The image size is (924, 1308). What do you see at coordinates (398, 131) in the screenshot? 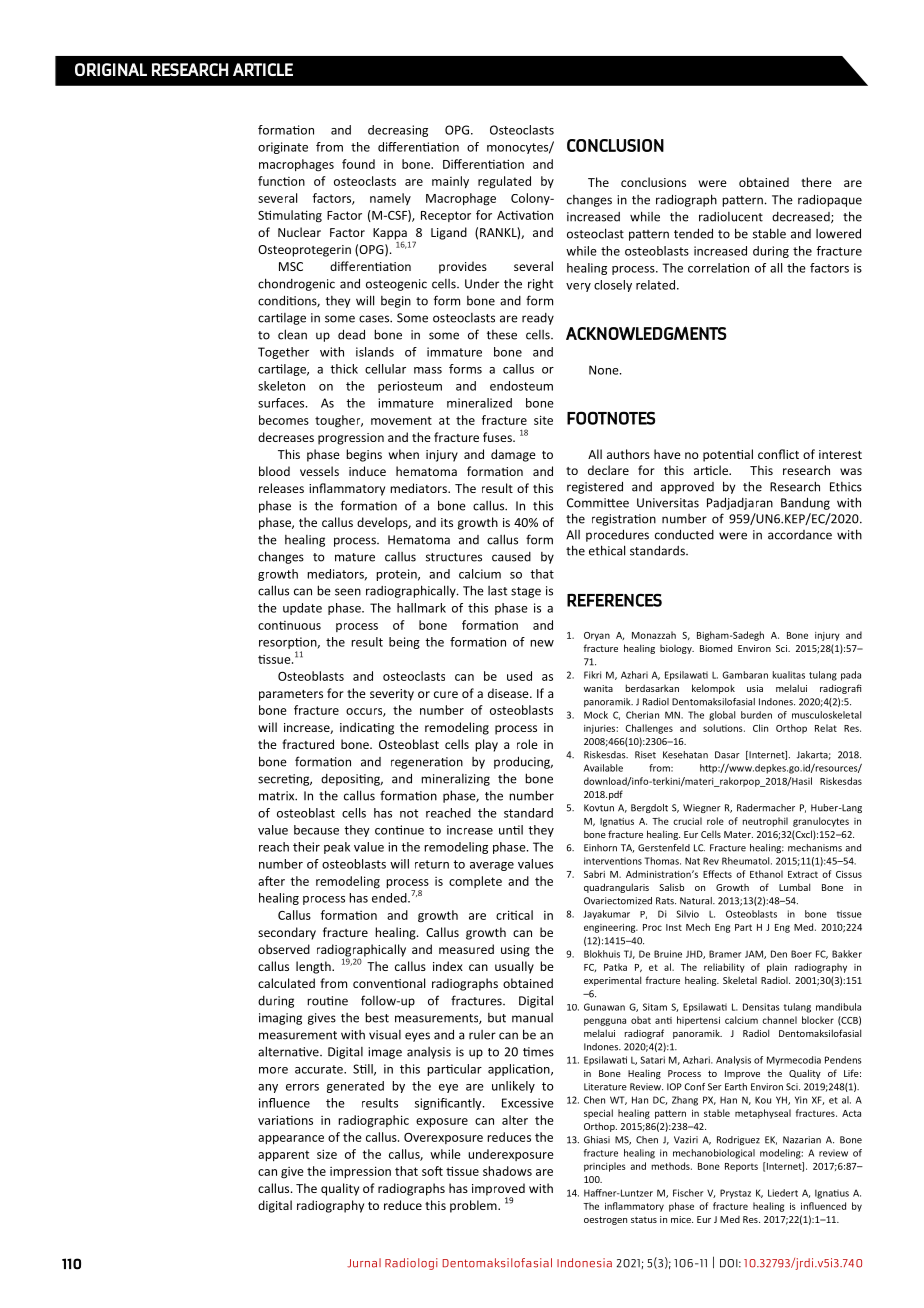
I see `decreasing` at bounding box center [398, 131].
